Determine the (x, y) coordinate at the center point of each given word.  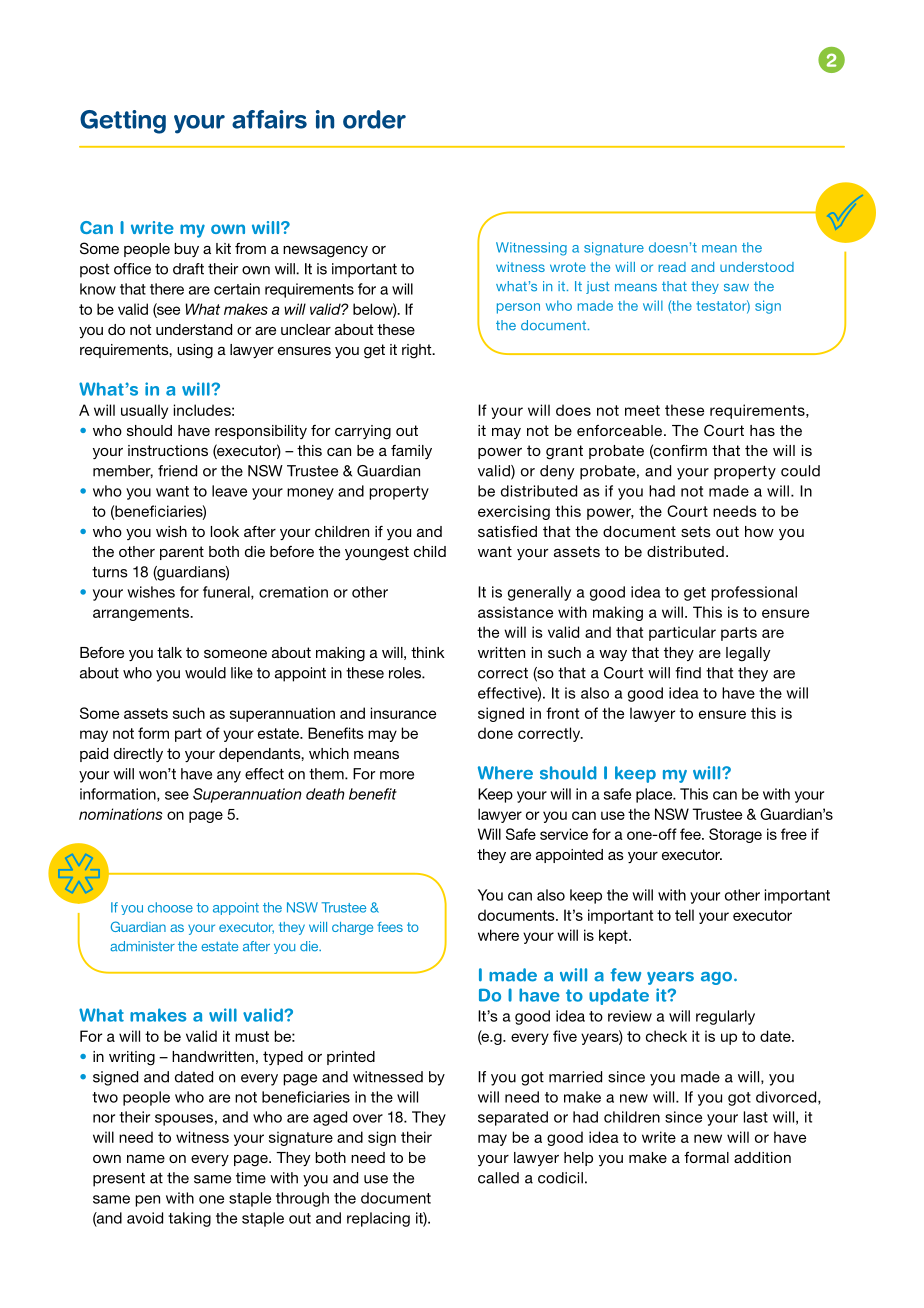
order (374, 119)
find (688, 673)
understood (757, 267)
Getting (123, 122)
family (411, 452)
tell (684, 915)
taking (189, 1219)
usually (144, 411)
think (428, 652)
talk (169, 652)
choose (170, 907)
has (762, 430)
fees (390, 927)
